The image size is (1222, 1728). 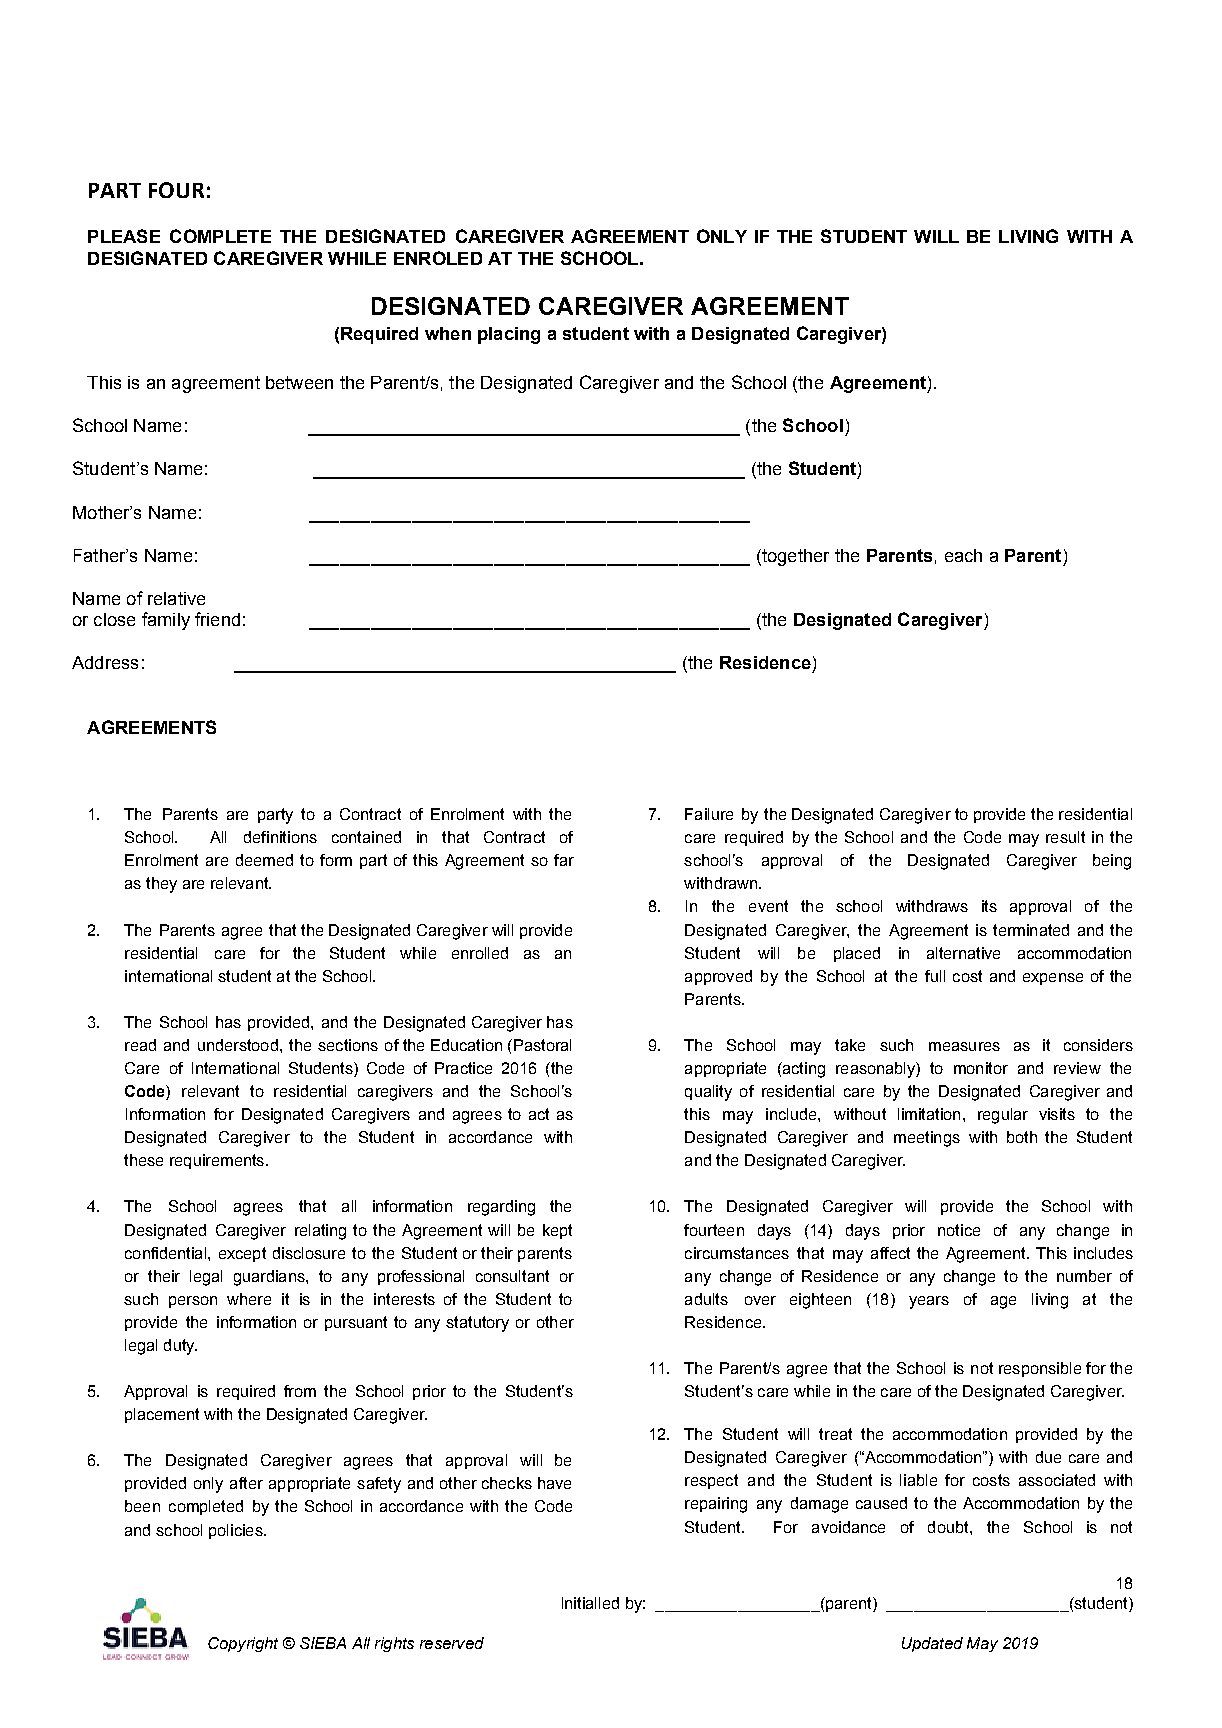 I want to click on alternative, so click(x=963, y=953).
